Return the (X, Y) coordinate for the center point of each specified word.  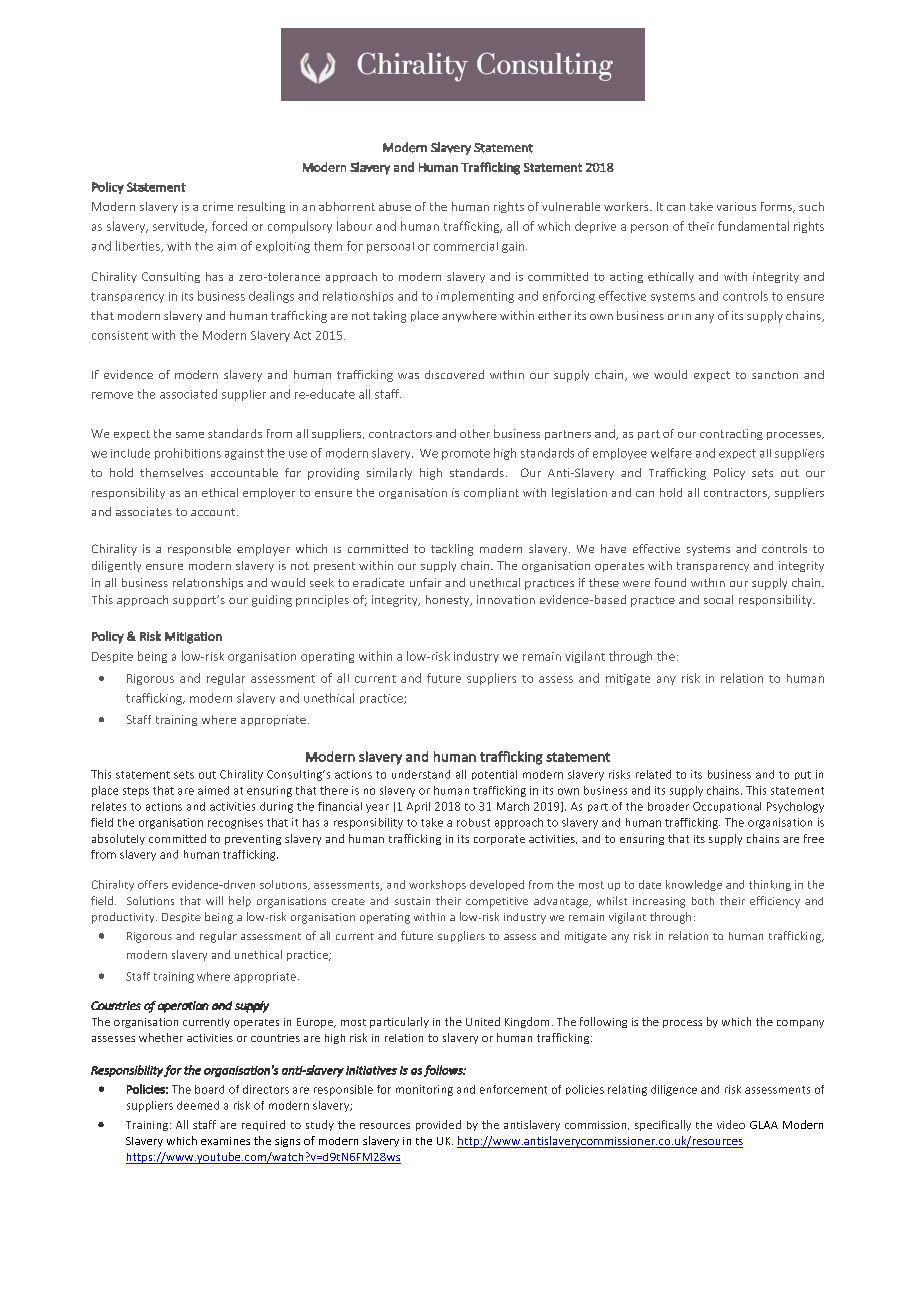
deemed (198, 1105)
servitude (179, 227)
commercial (466, 246)
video (731, 1124)
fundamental (753, 226)
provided (438, 1125)
